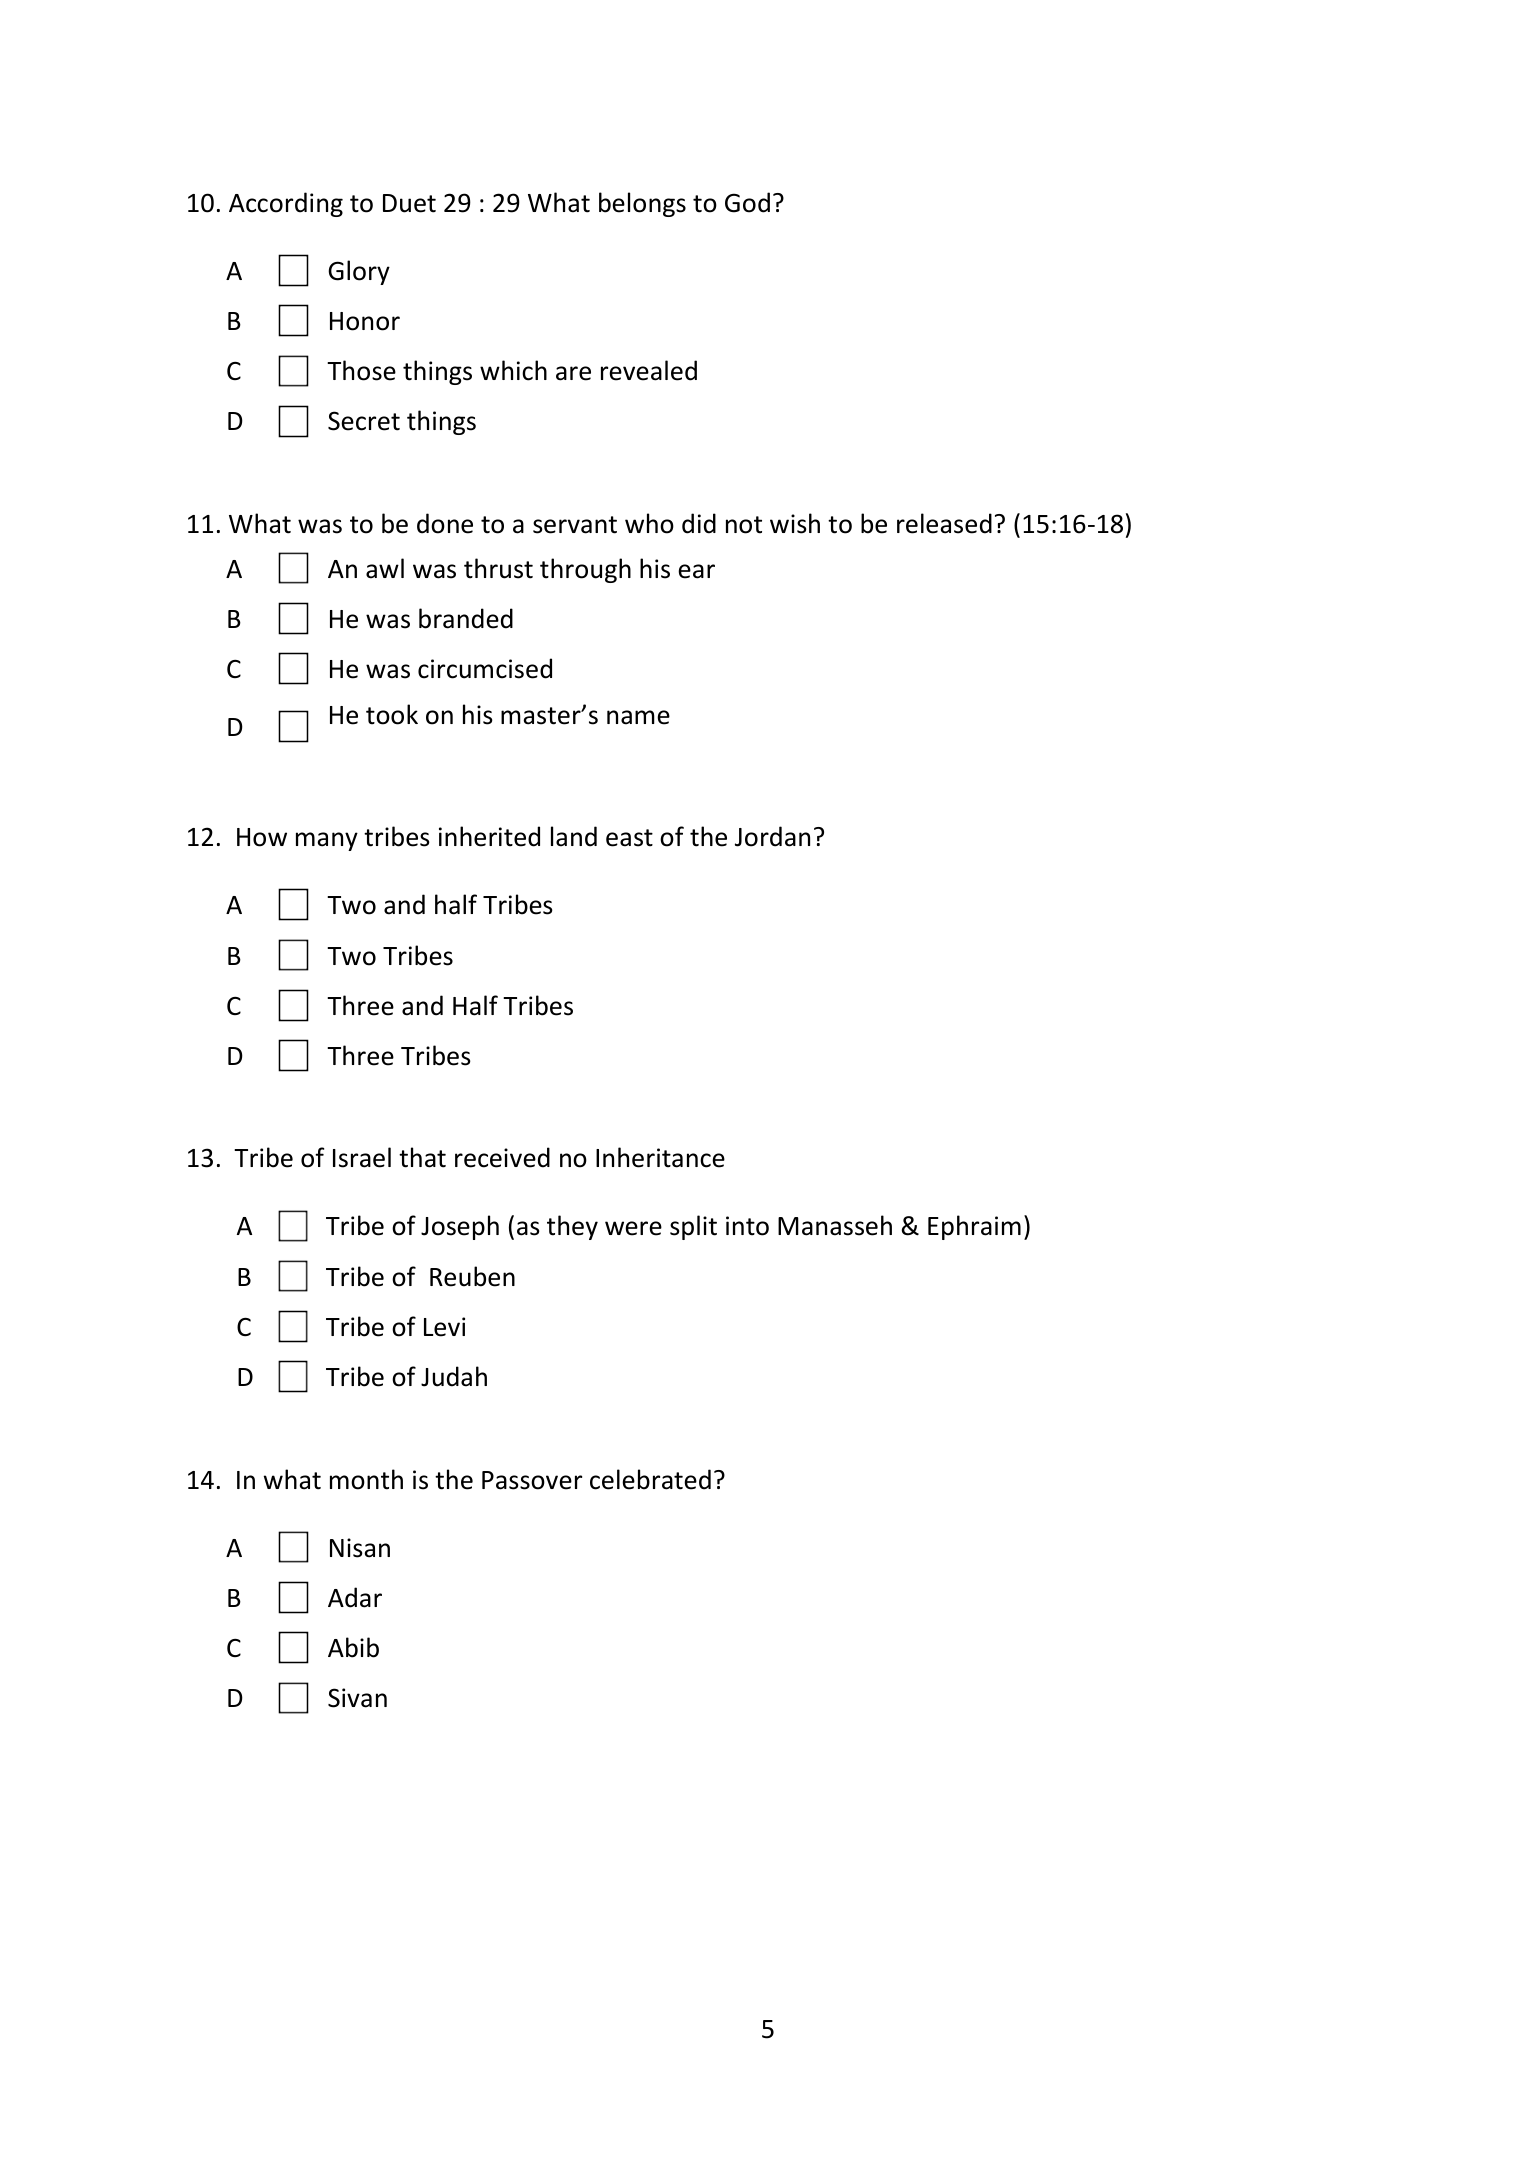 This screenshot has width=1536, height=2172. Describe the element at coordinates (747, 202) in the screenshot. I see `God` at that location.
